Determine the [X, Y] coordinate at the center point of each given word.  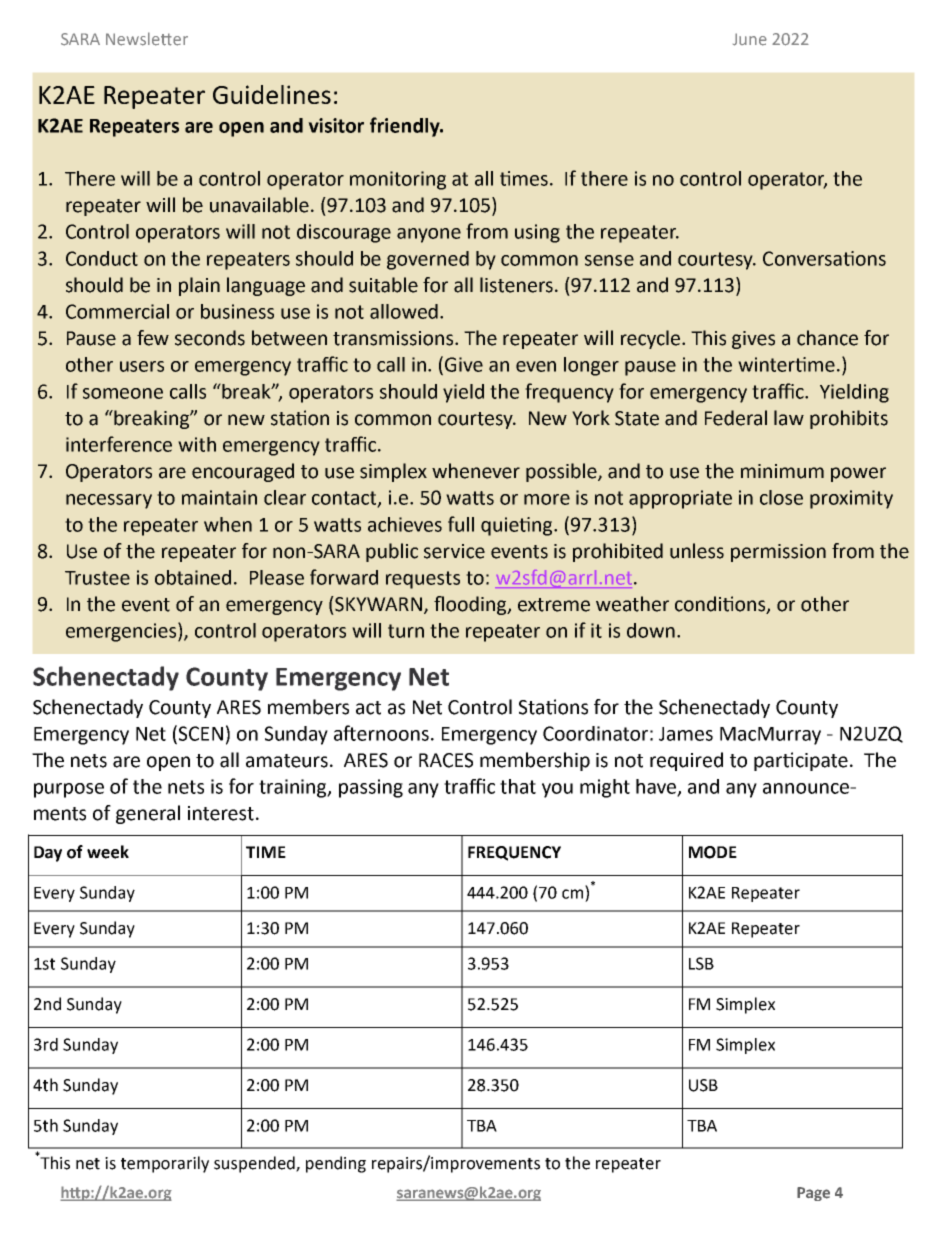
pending [336, 1164]
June [750, 39]
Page [813, 1194]
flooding [471, 605]
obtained [193, 577]
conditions [721, 605]
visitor [336, 125]
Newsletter [147, 39]
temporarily [165, 1164]
